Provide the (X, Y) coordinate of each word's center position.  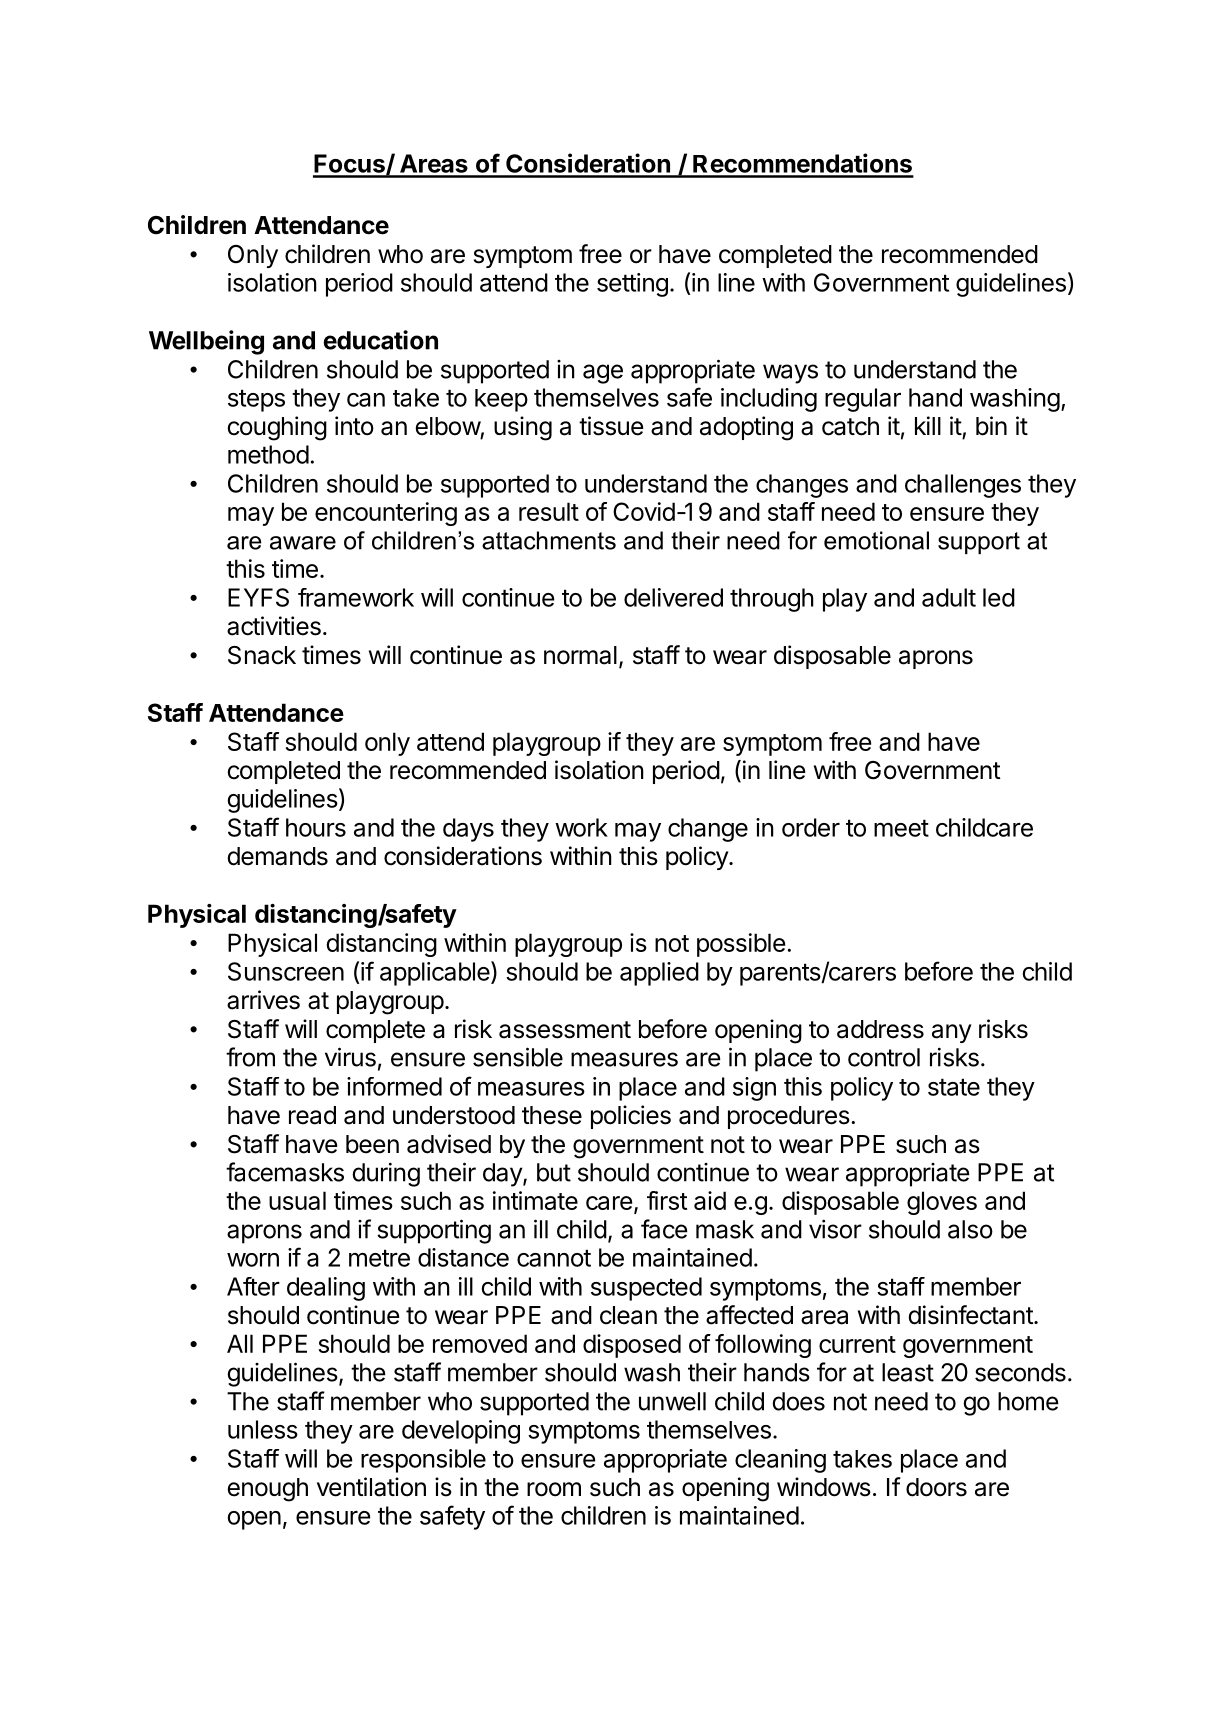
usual (297, 1200)
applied (659, 974)
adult (949, 597)
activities (274, 626)
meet (901, 828)
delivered (673, 597)
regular (863, 400)
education (380, 340)
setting (632, 285)
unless (263, 1429)
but (554, 1172)
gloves (942, 1203)
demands (277, 856)
